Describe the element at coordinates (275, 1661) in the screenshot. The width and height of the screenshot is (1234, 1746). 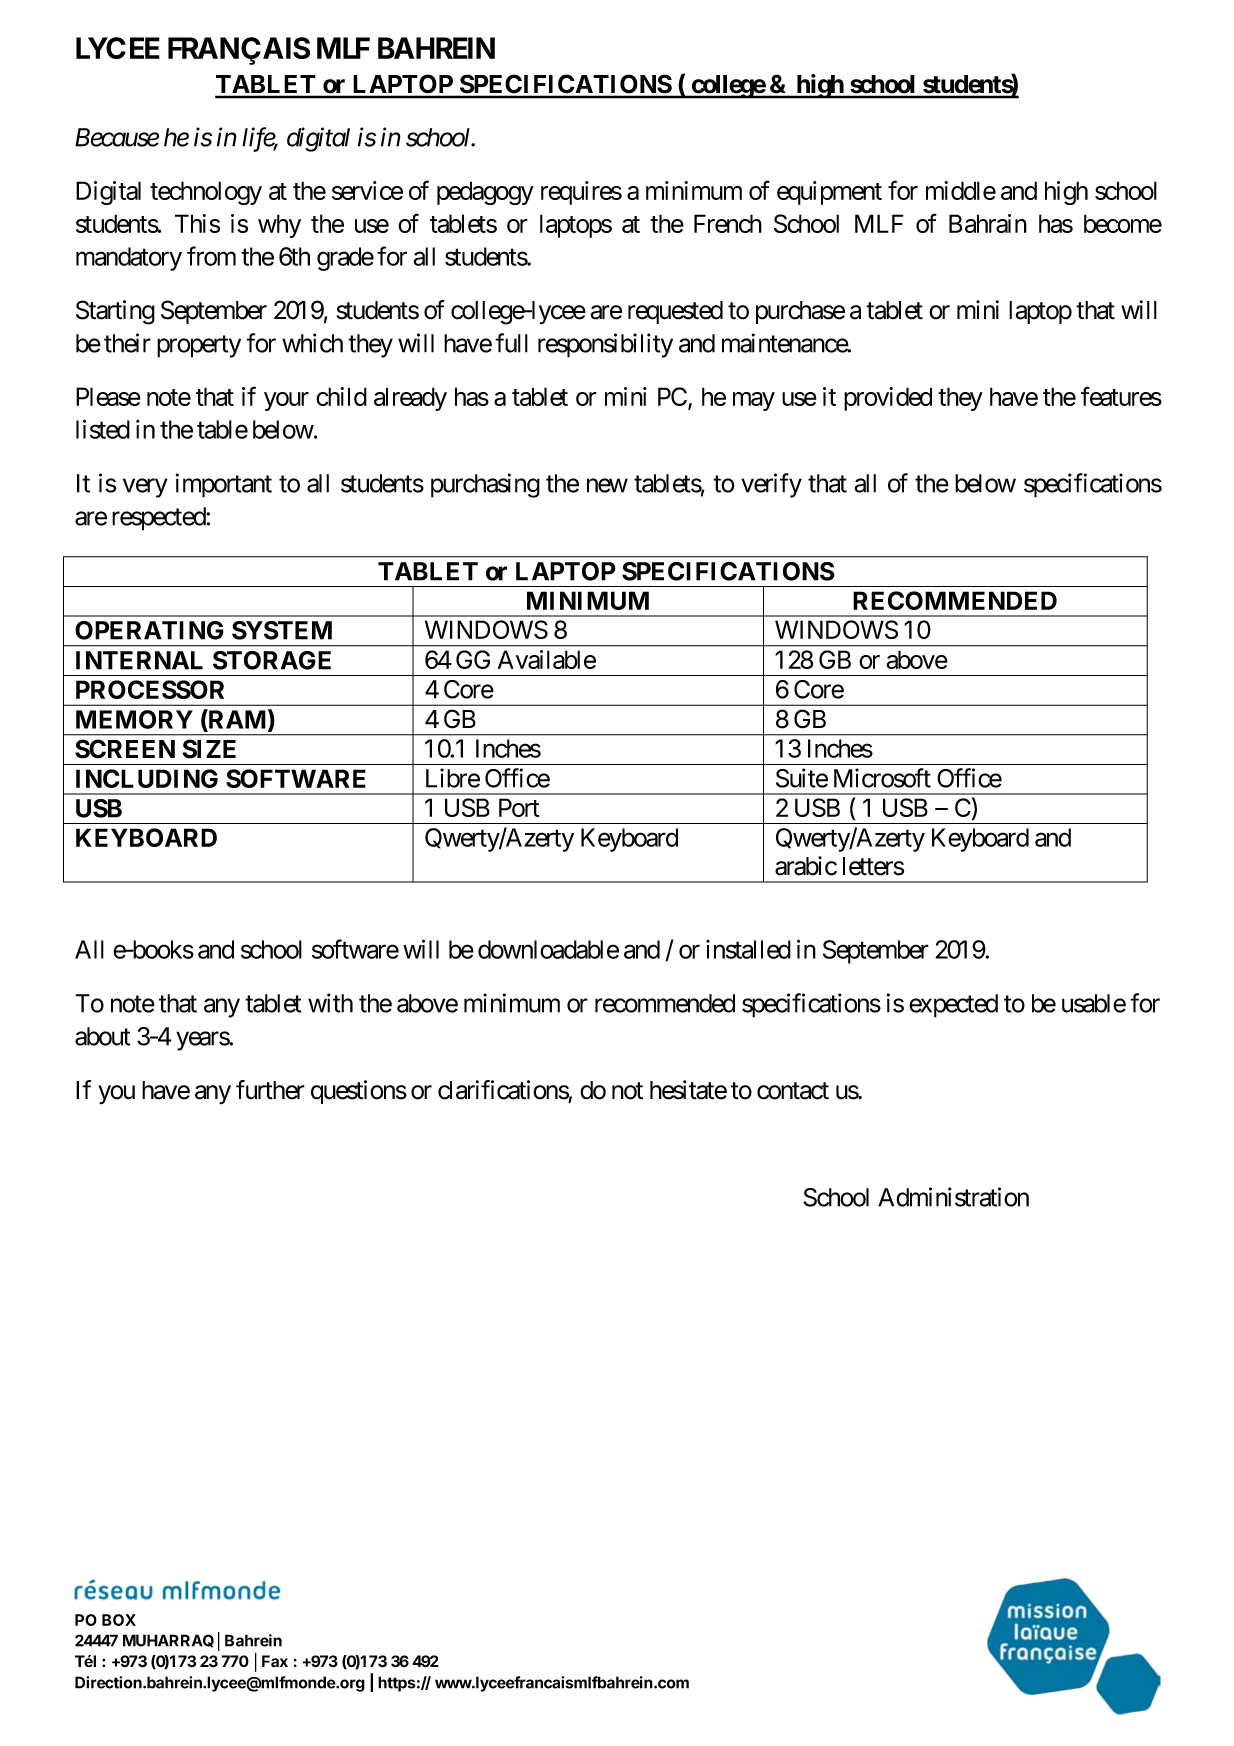
I see `Fax` at that location.
